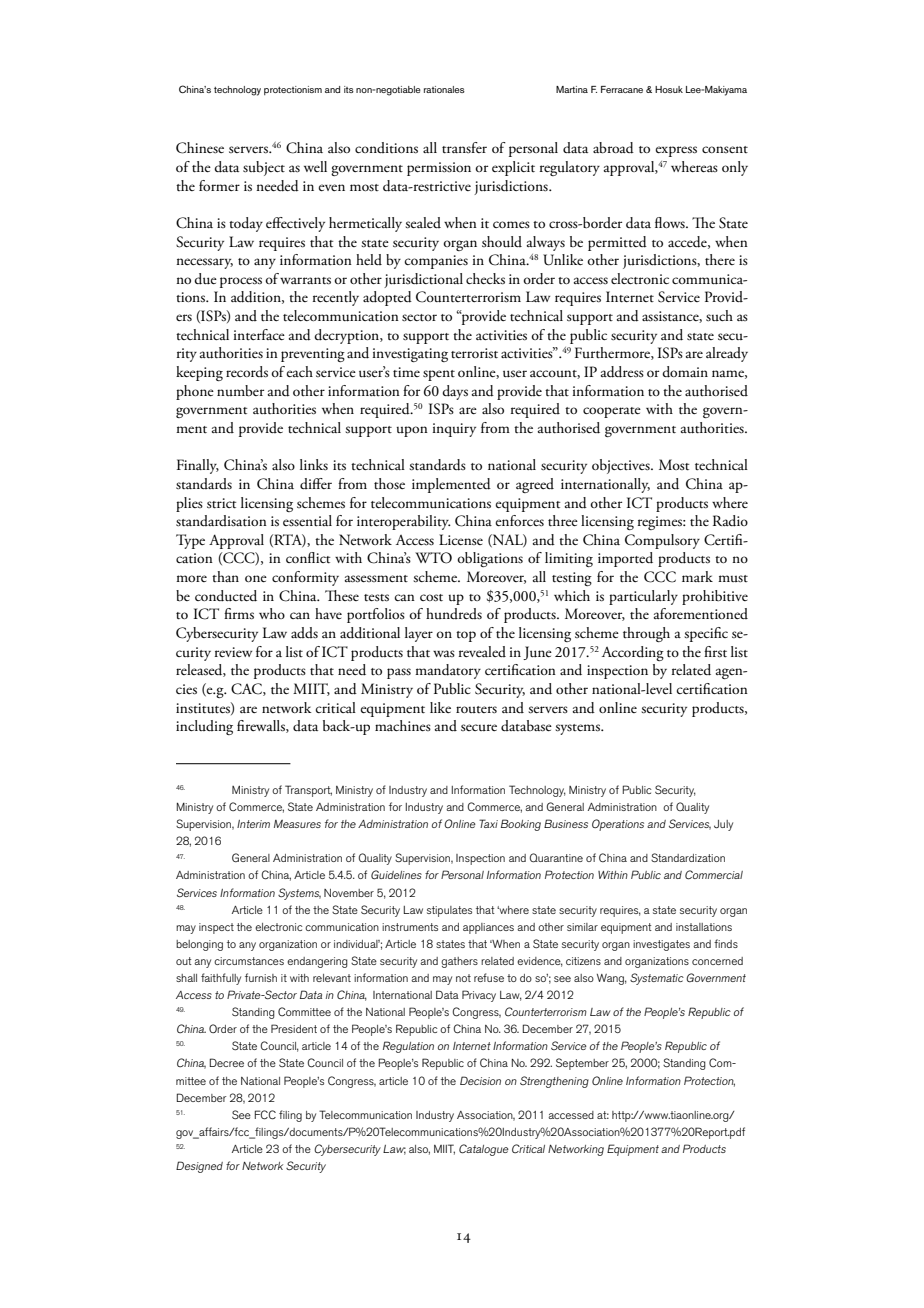 This document has height=1308, width=924. Describe the element at coordinates (227, 1062) in the document. I see `Decree` at that location.
